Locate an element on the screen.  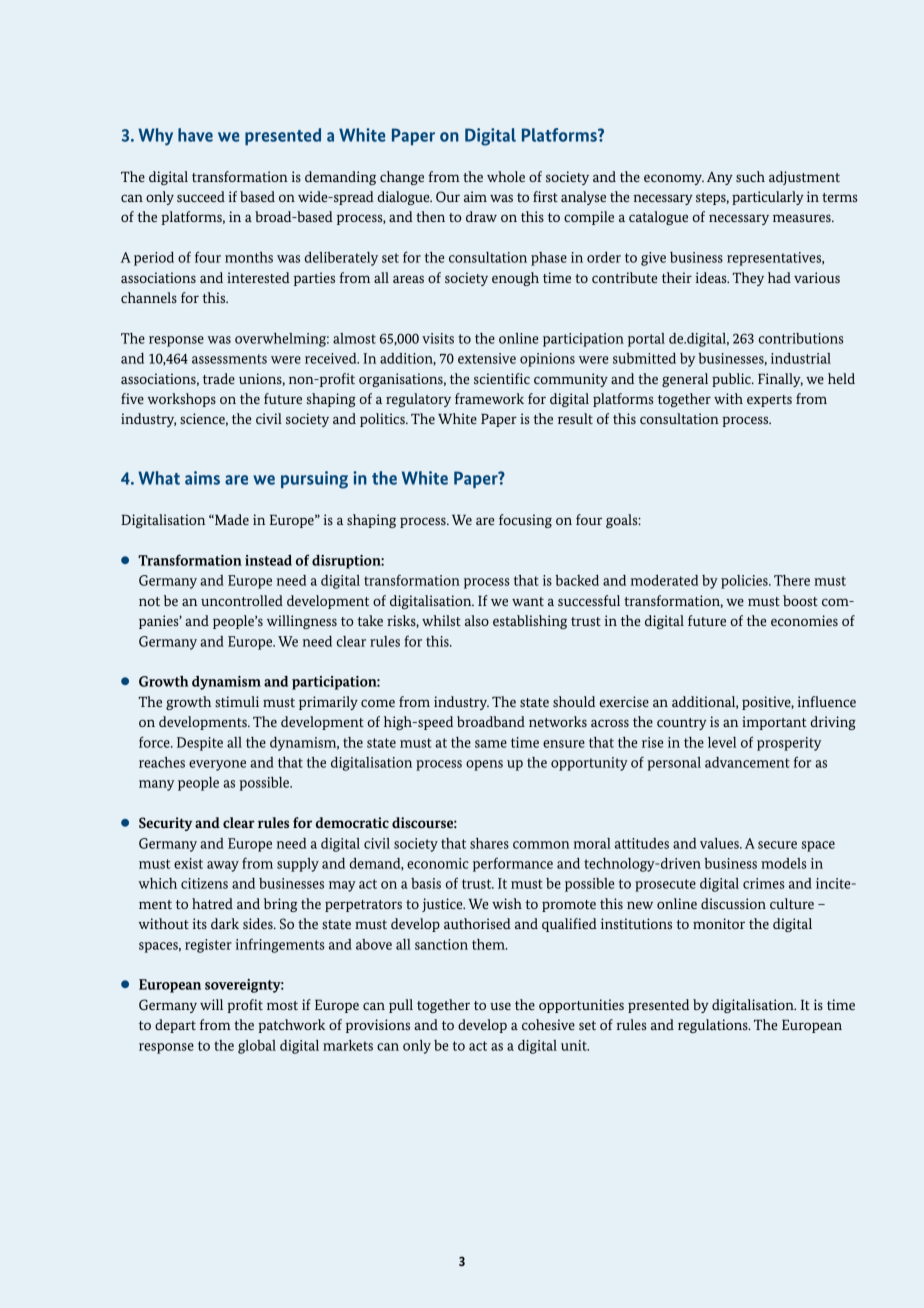
such is located at coordinates (750, 176).
